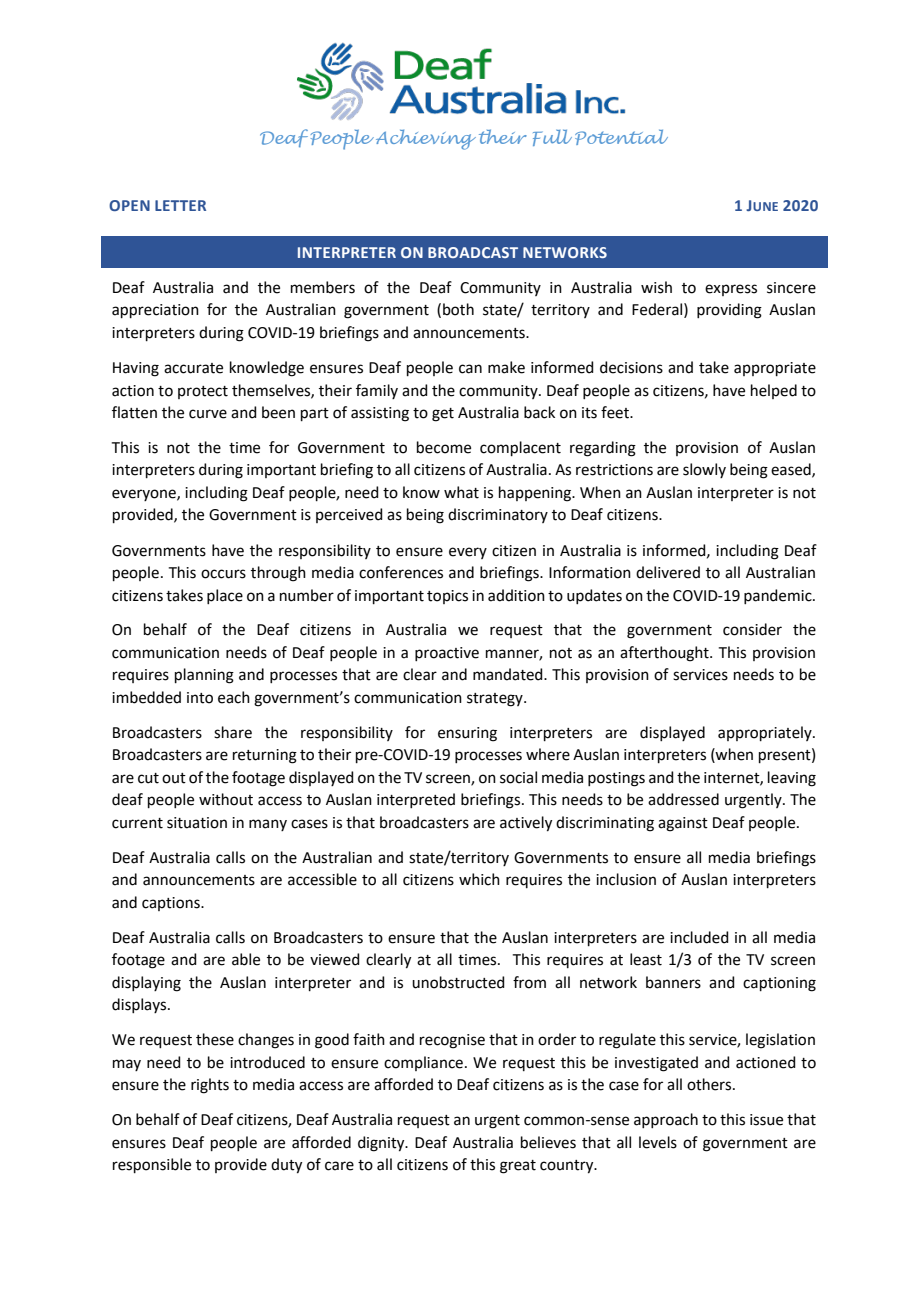 Image resolution: width=924 pixels, height=1308 pixels. Describe the element at coordinates (180, 205) in the image. I see `LETTER` at that location.
